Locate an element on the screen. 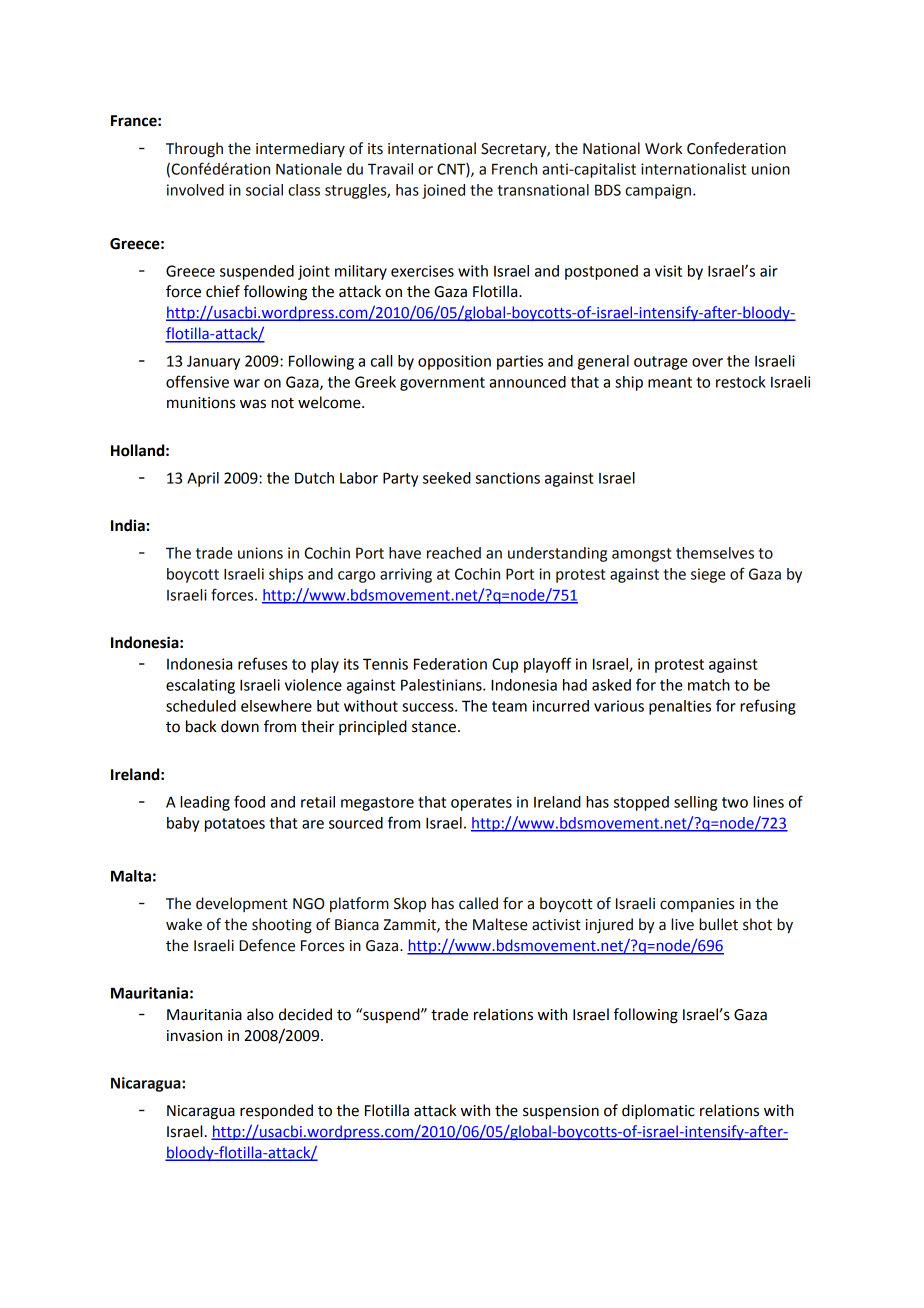 The image size is (924, 1308). themselves is located at coordinates (715, 553).
